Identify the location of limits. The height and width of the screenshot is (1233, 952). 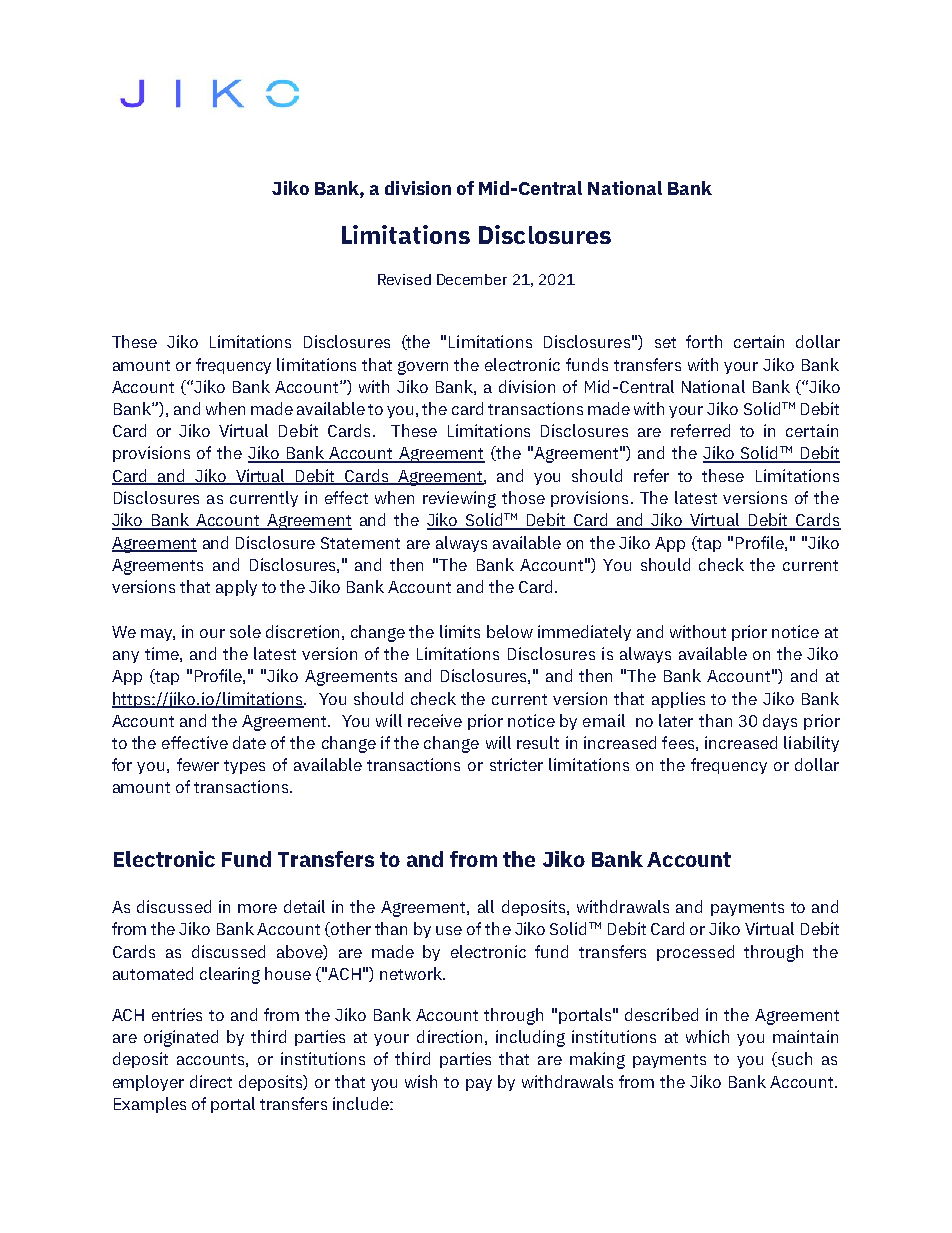
(460, 631).
